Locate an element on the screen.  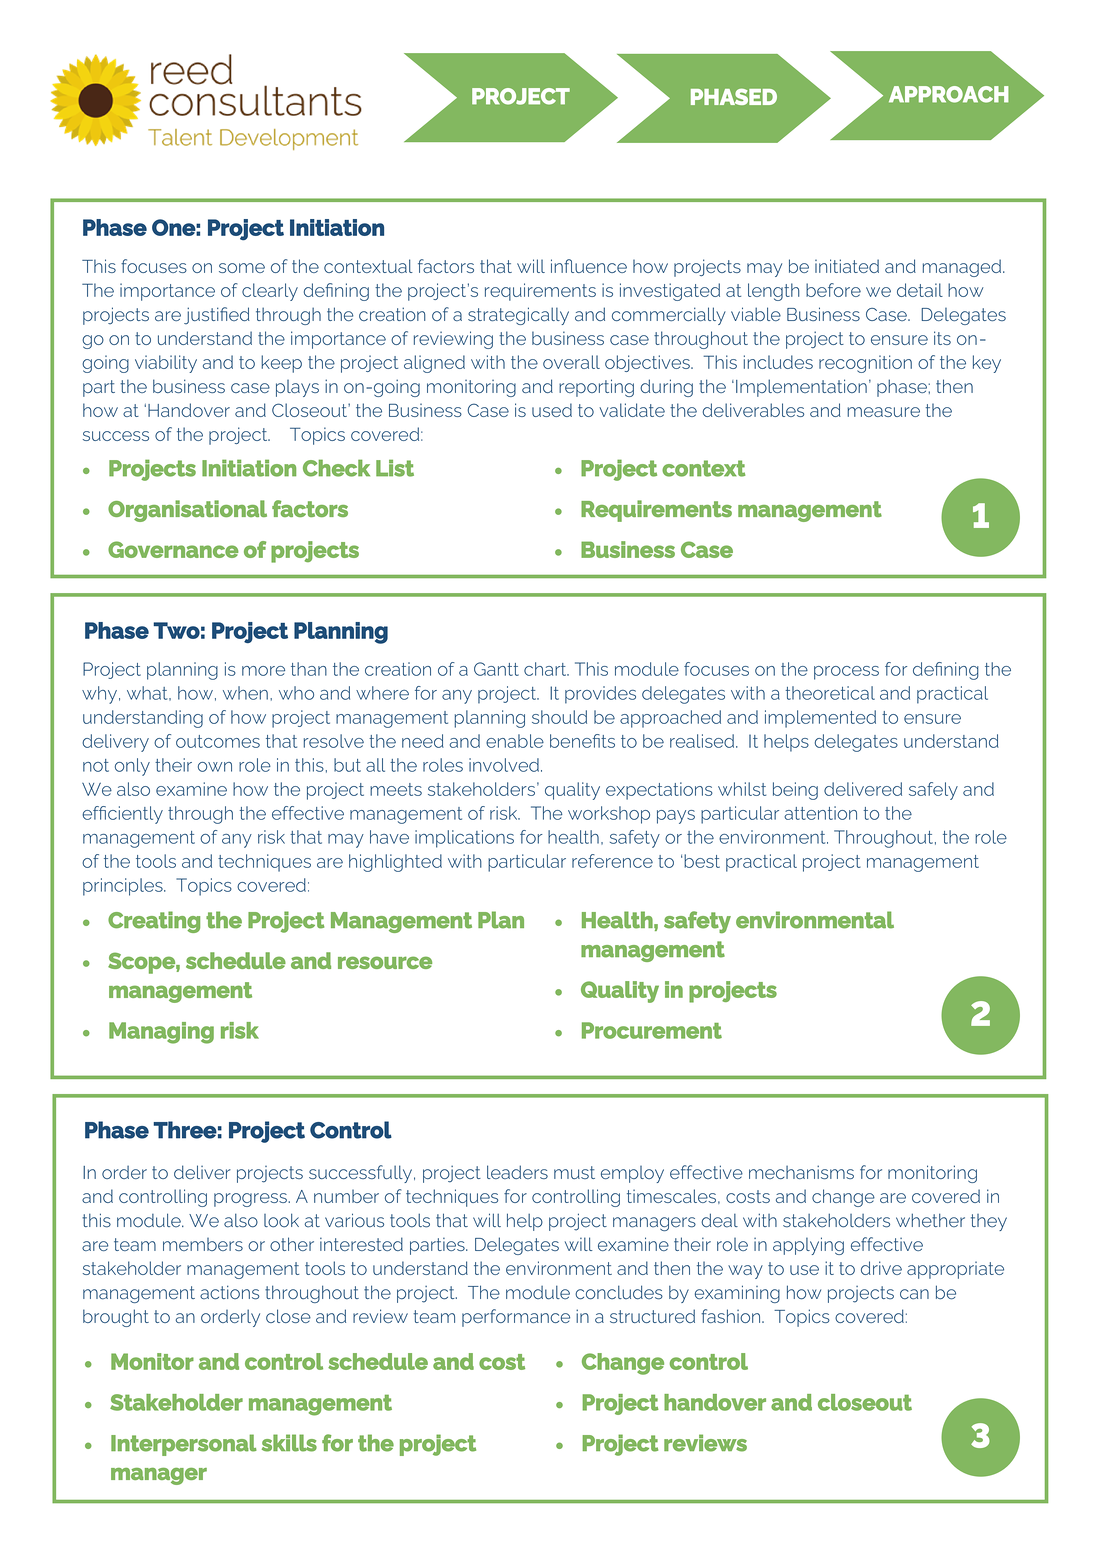
strategically is located at coordinates (518, 316).
